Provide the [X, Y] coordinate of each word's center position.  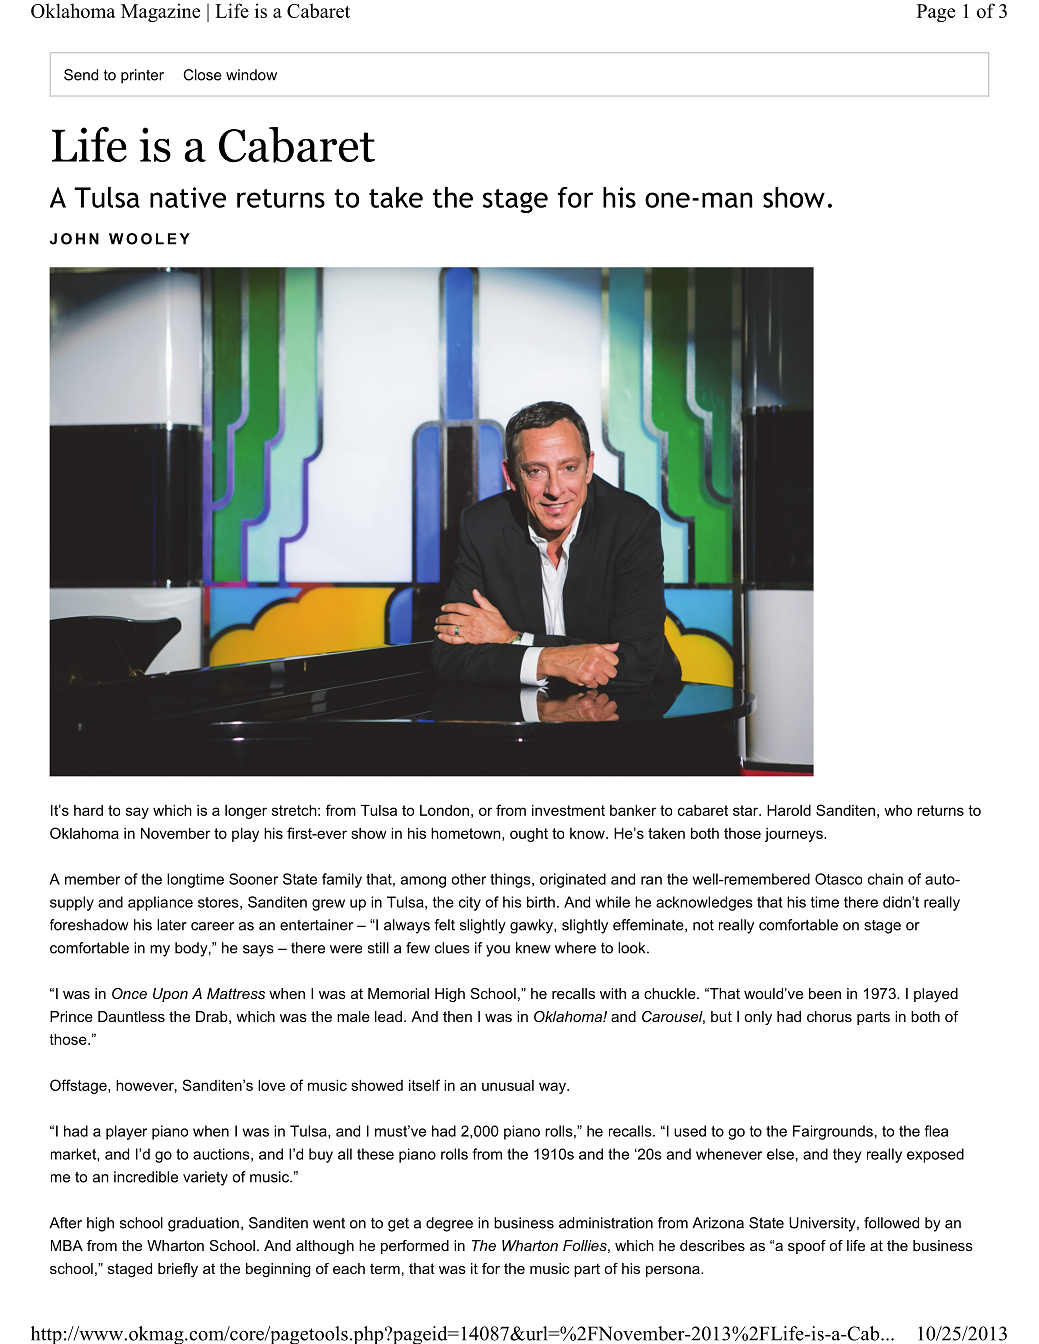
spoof [807, 1247]
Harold [789, 810]
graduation [203, 1224]
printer [142, 76]
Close [202, 75]
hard [88, 810]
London [444, 810]
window [251, 75]
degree [449, 1224]
